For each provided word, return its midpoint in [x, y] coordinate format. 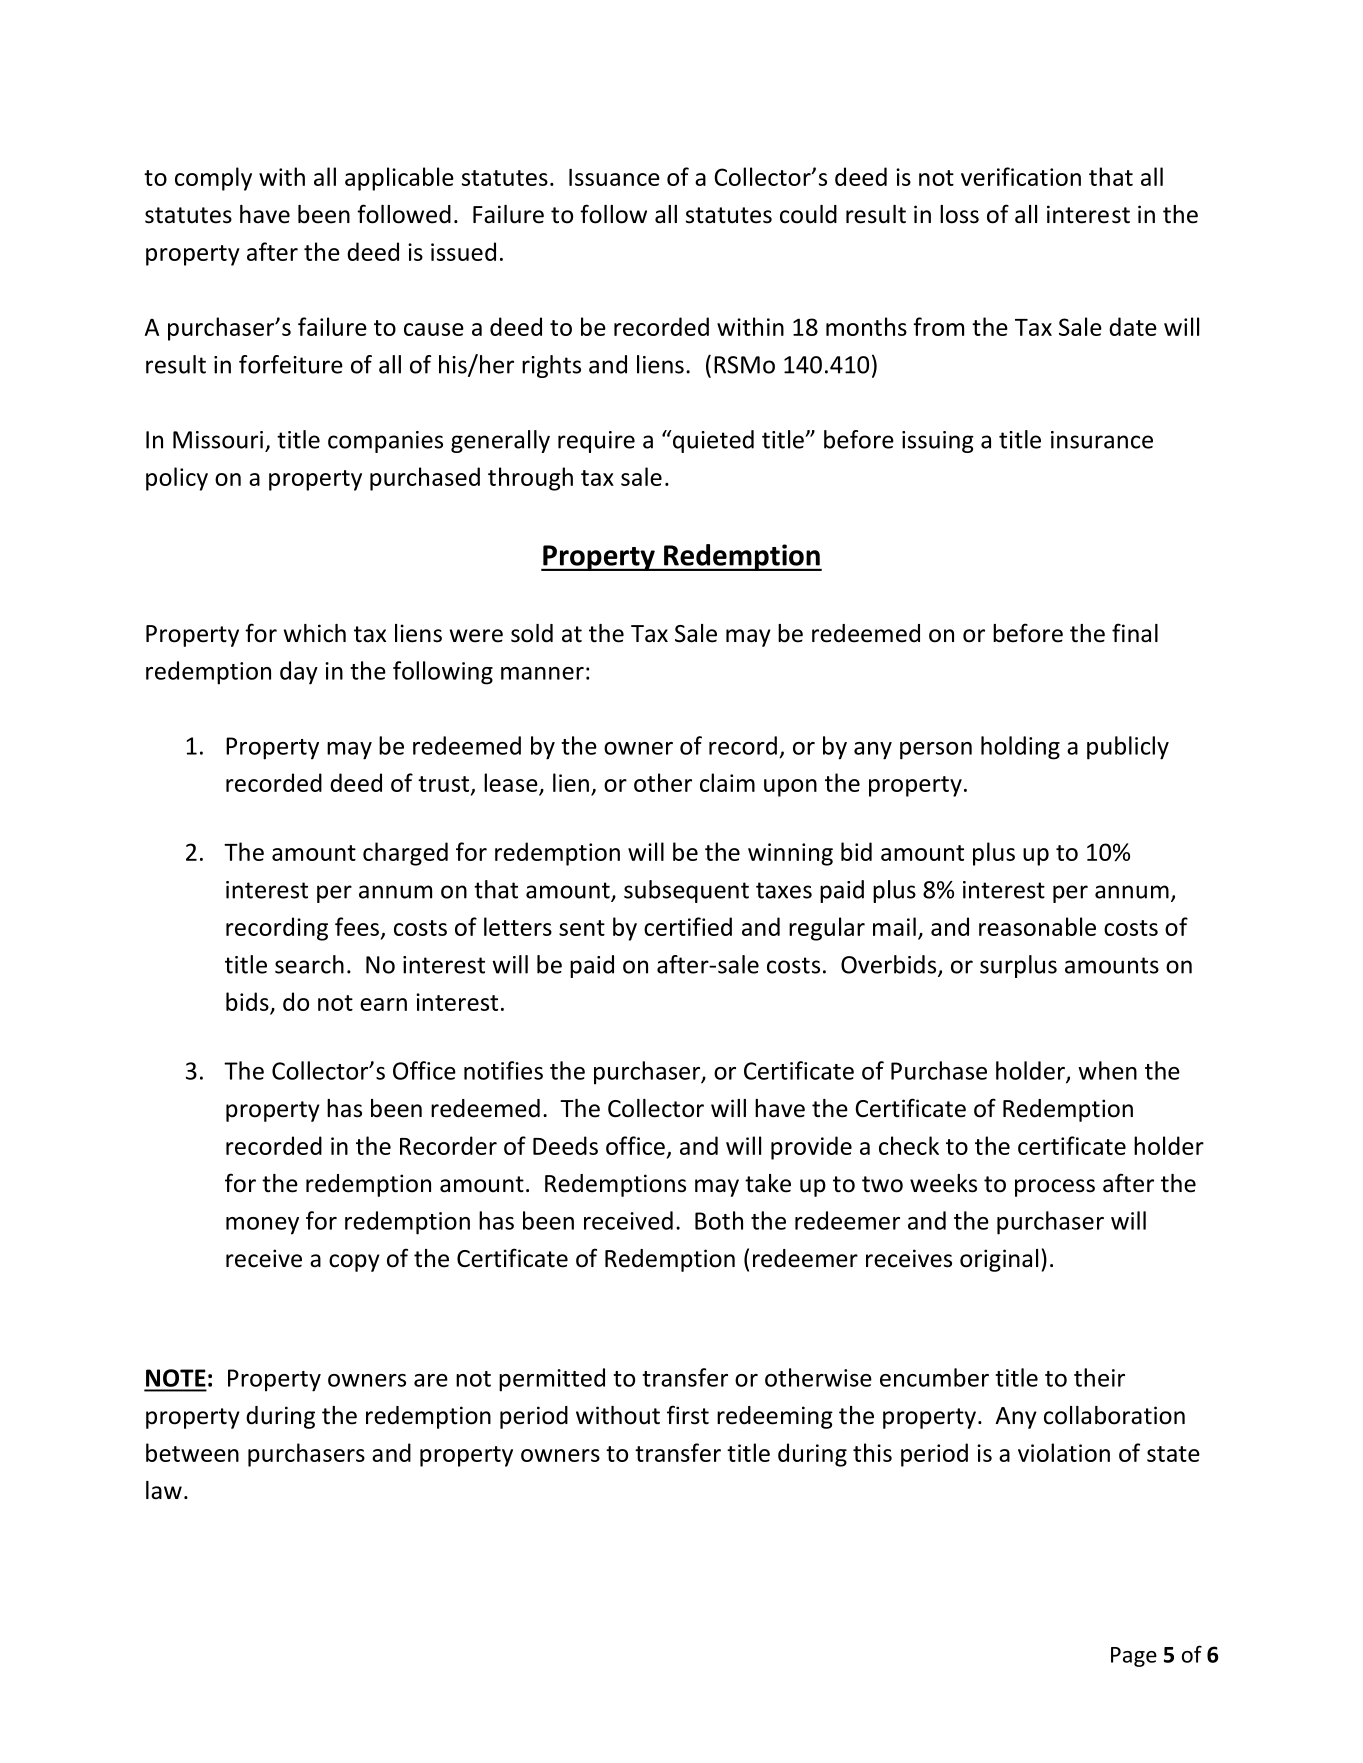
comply [213, 179]
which [315, 633]
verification [1021, 176]
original [999, 1260]
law [164, 1490]
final [1135, 633]
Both [719, 1220]
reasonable [1037, 926]
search [309, 964]
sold [532, 633]
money [262, 1226]
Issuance [614, 177]
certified [688, 926]
